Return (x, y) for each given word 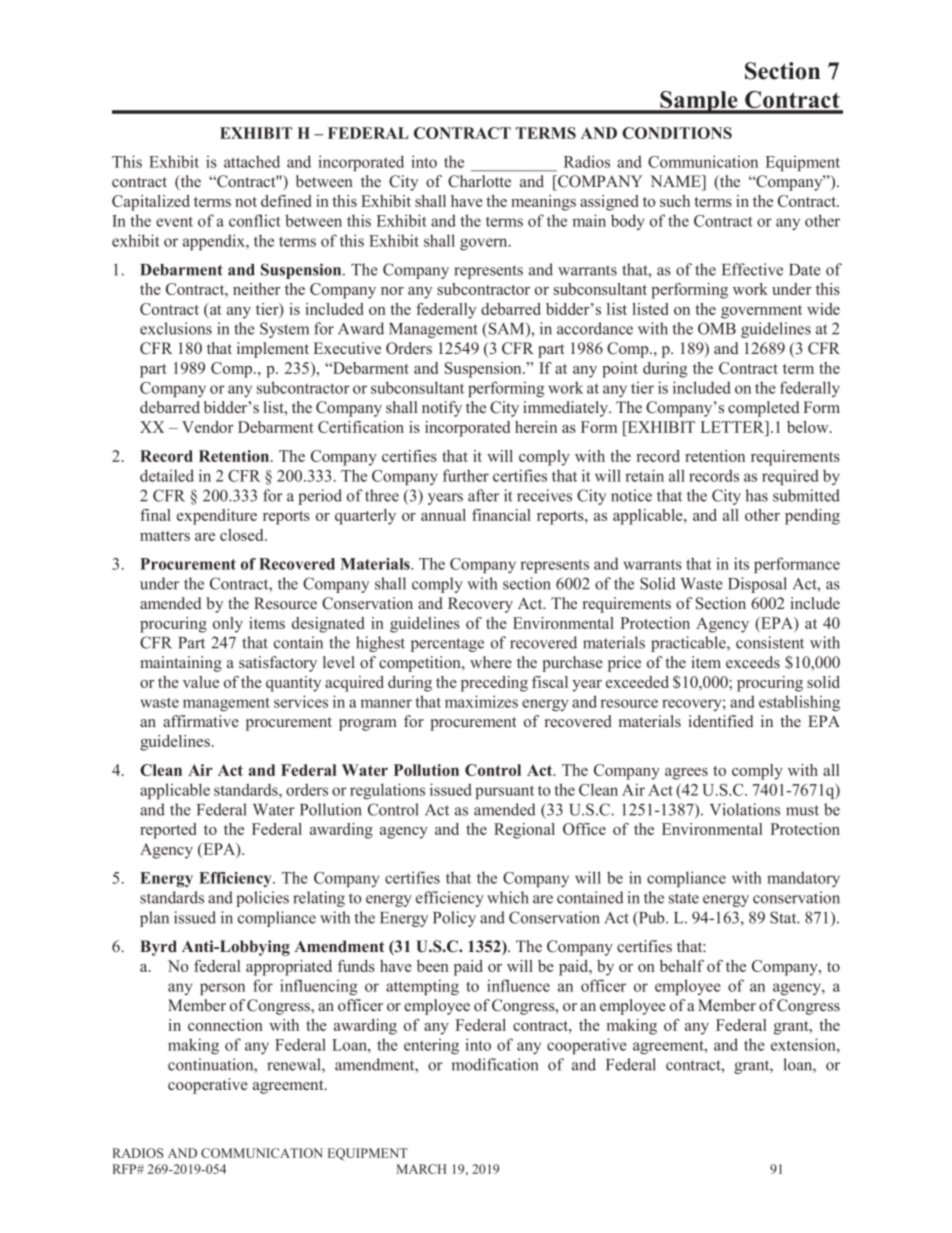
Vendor (208, 427)
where (491, 662)
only (228, 625)
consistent (770, 642)
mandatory (803, 879)
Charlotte (479, 181)
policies (262, 899)
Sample (699, 102)
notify (442, 409)
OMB (717, 328)
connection (225, 1025)
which (508, 897)
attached (252, 161)
